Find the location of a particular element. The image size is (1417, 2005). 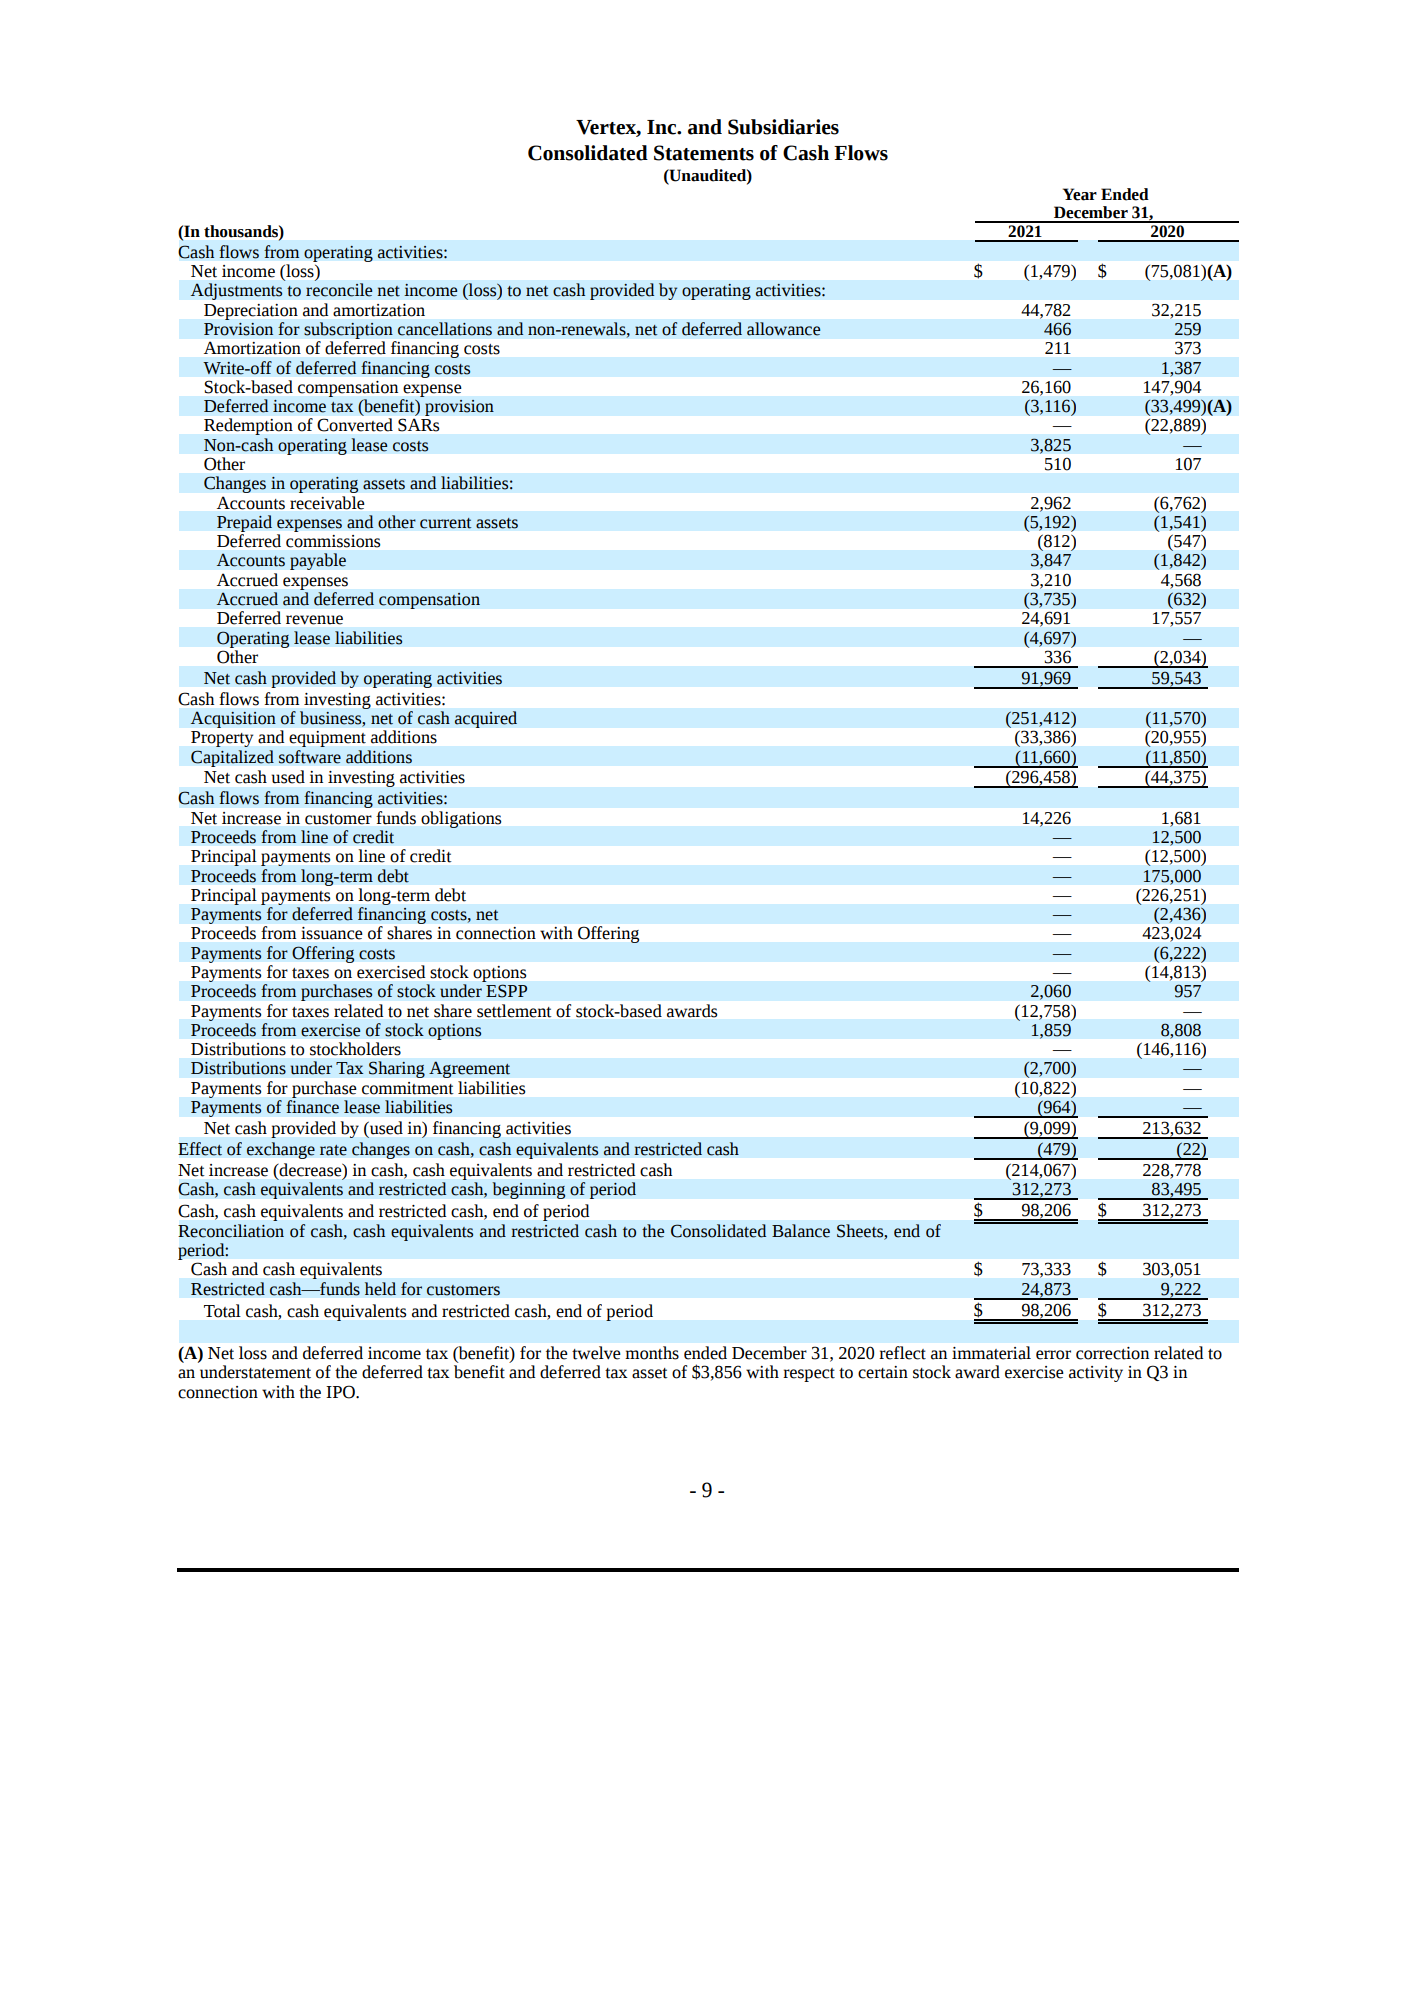

Statements is located at coordinates (704, 153).
